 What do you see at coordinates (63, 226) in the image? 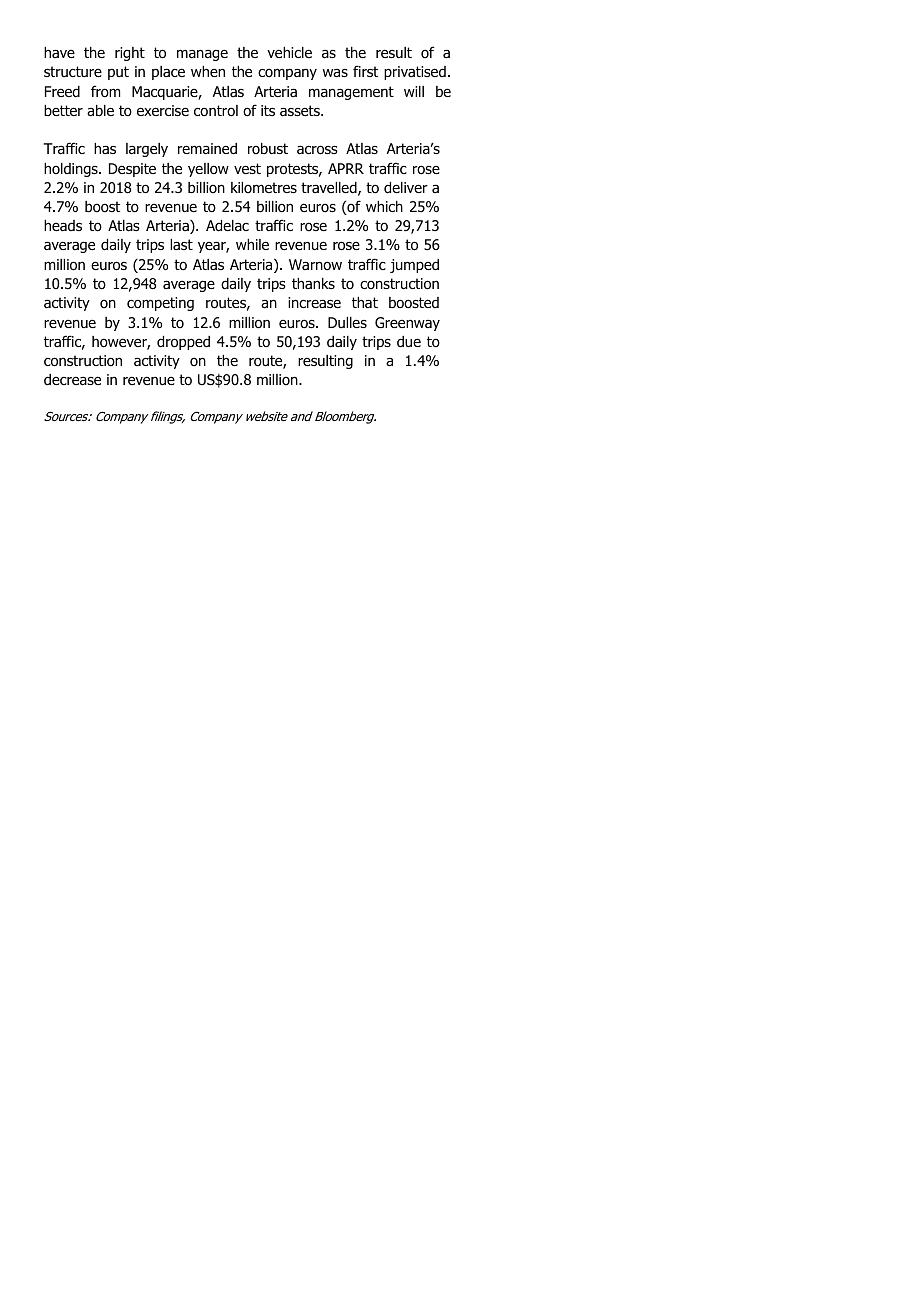
I see `heads` at bounding box center [63, 226].
